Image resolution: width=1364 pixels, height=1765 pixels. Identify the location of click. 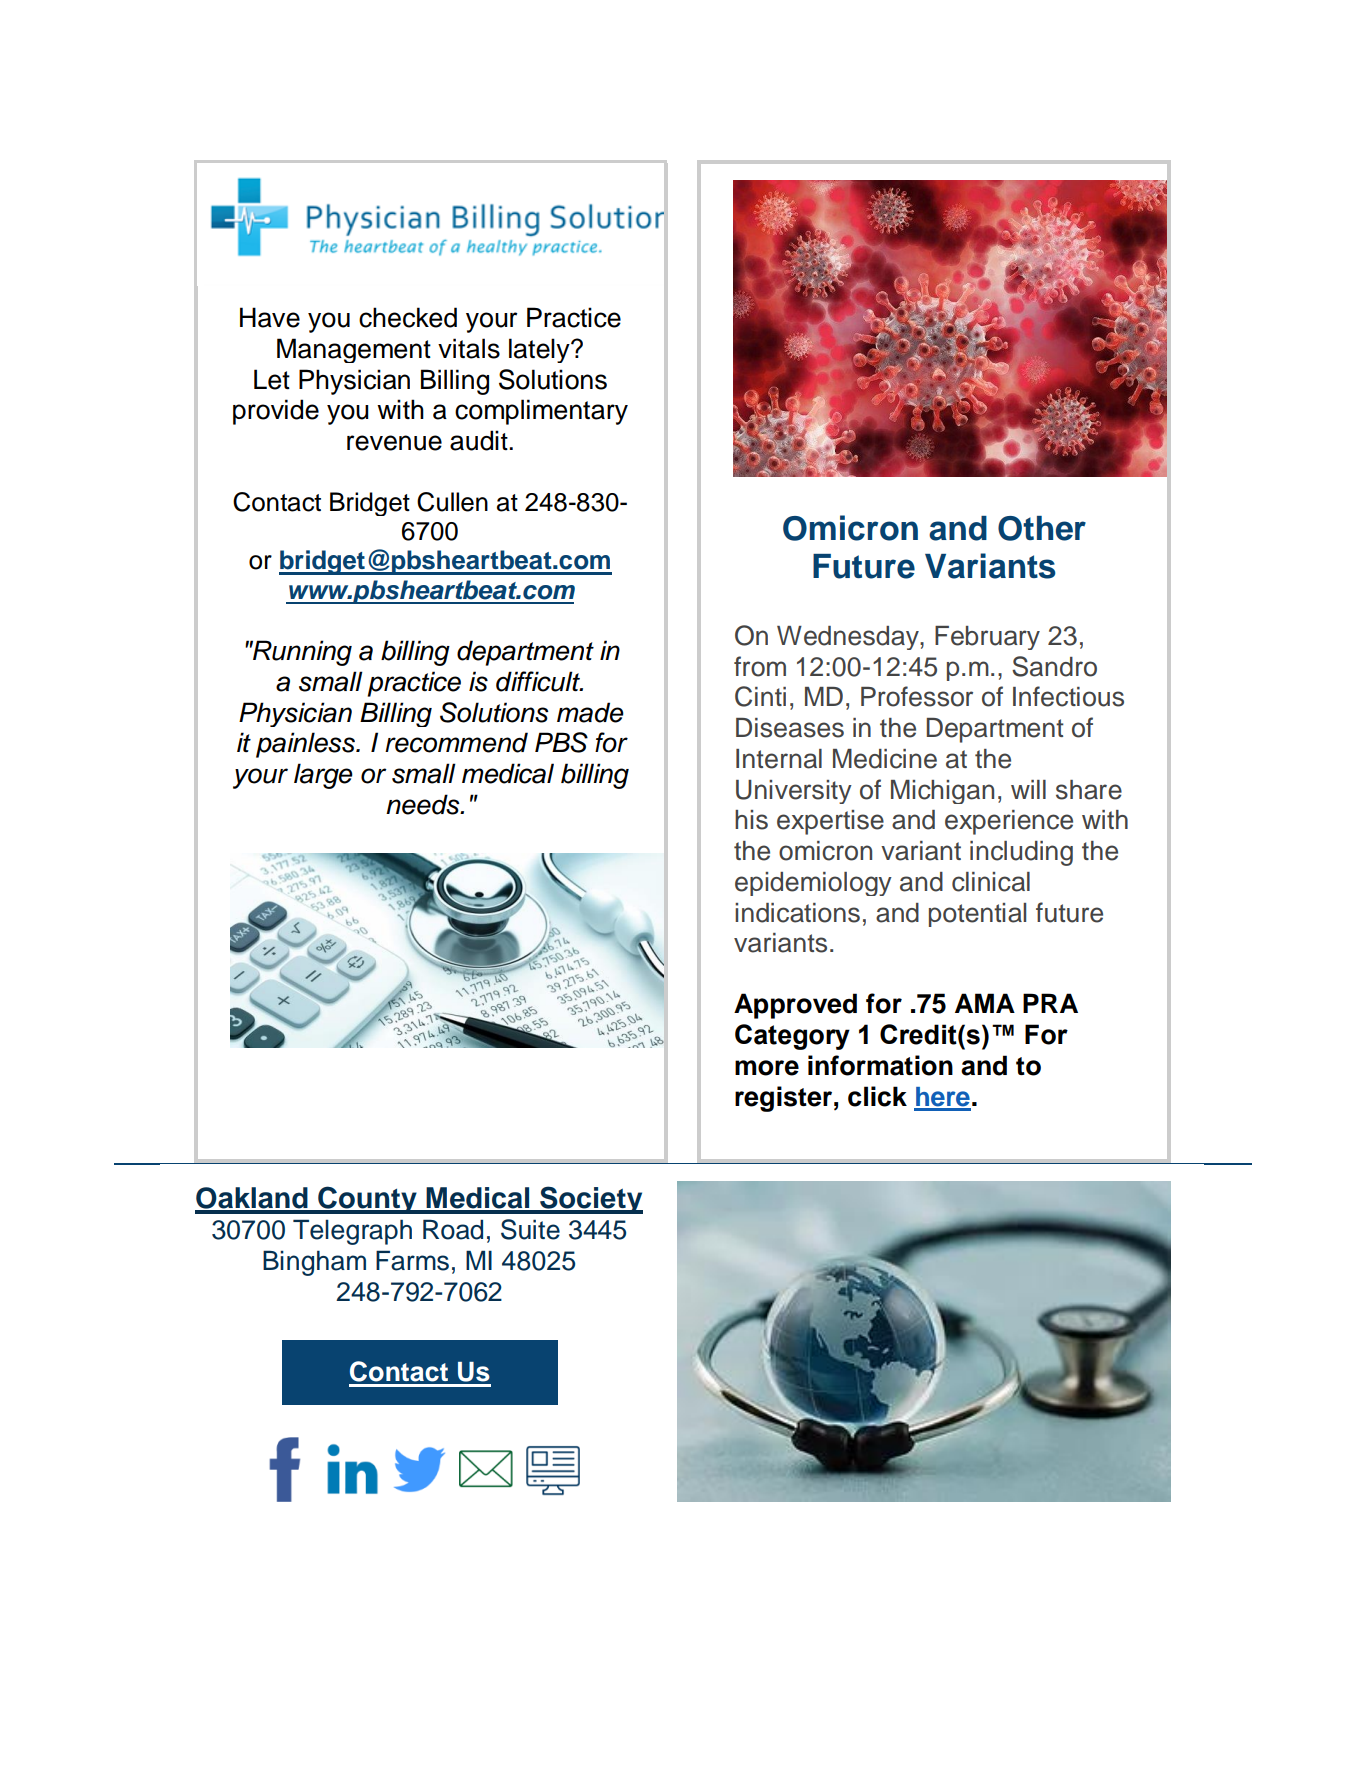
(877, 1096).
